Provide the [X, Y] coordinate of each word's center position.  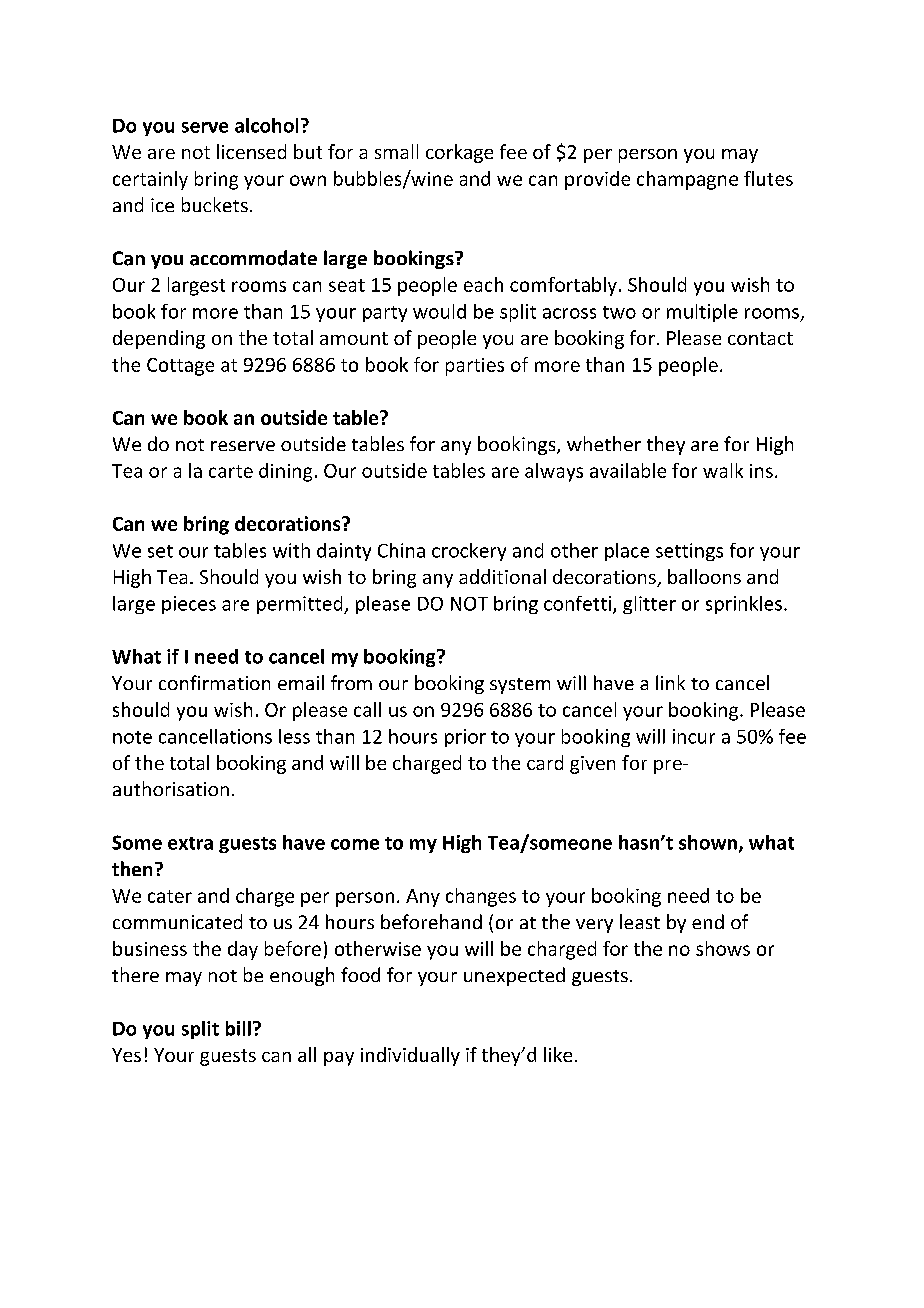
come [355, 844]
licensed [251, 151]
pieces [189, 605]
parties [475, 367]
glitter [649, 605]
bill [238, 1028]
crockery [469, 552]
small [396, 151]
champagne [687, 180]
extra [190, 843]
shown [708, 842]
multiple [702, 313]
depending [159, 339]
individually [410, 1056]
